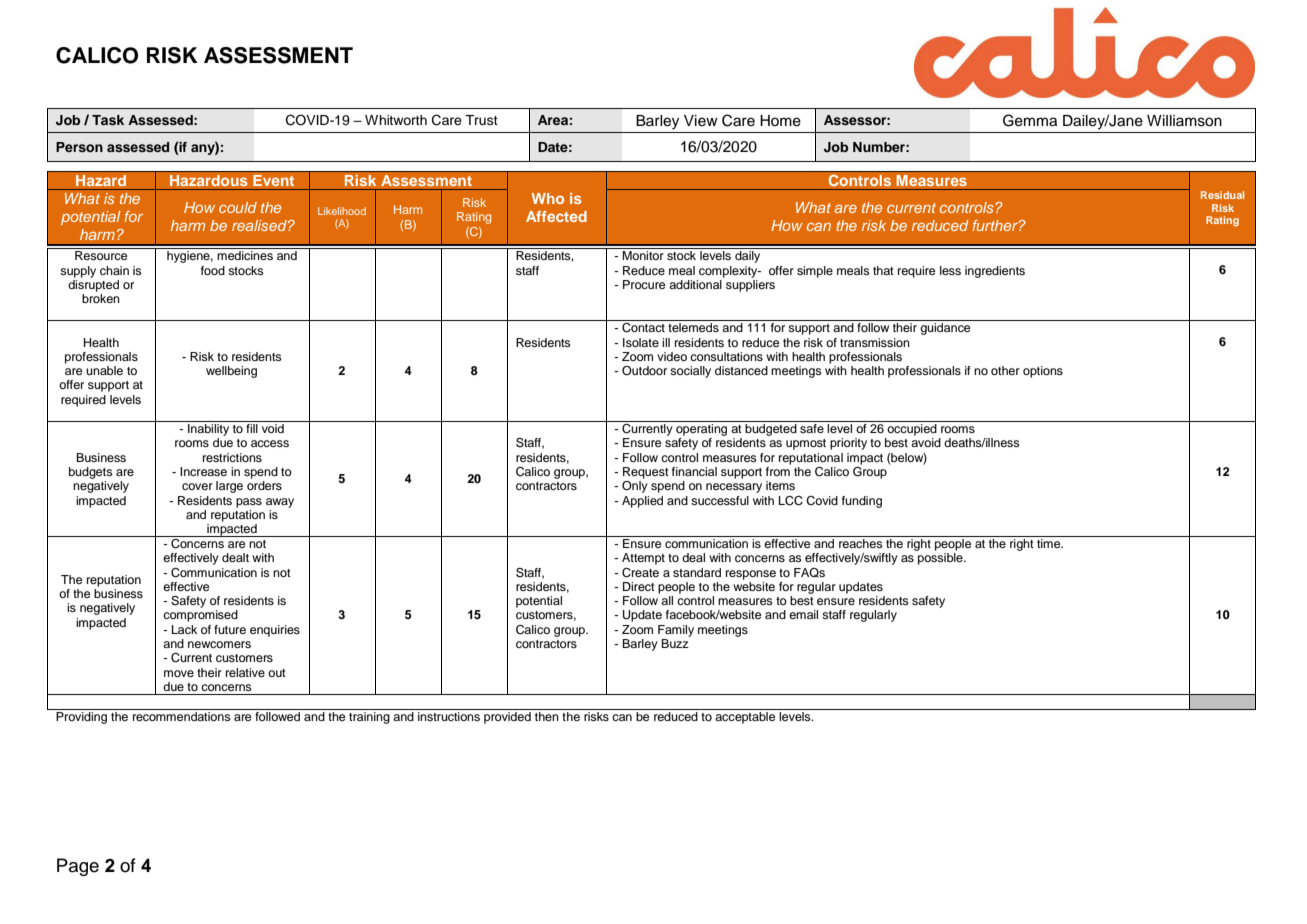  I want to click on Contact, so click(643, 328).
